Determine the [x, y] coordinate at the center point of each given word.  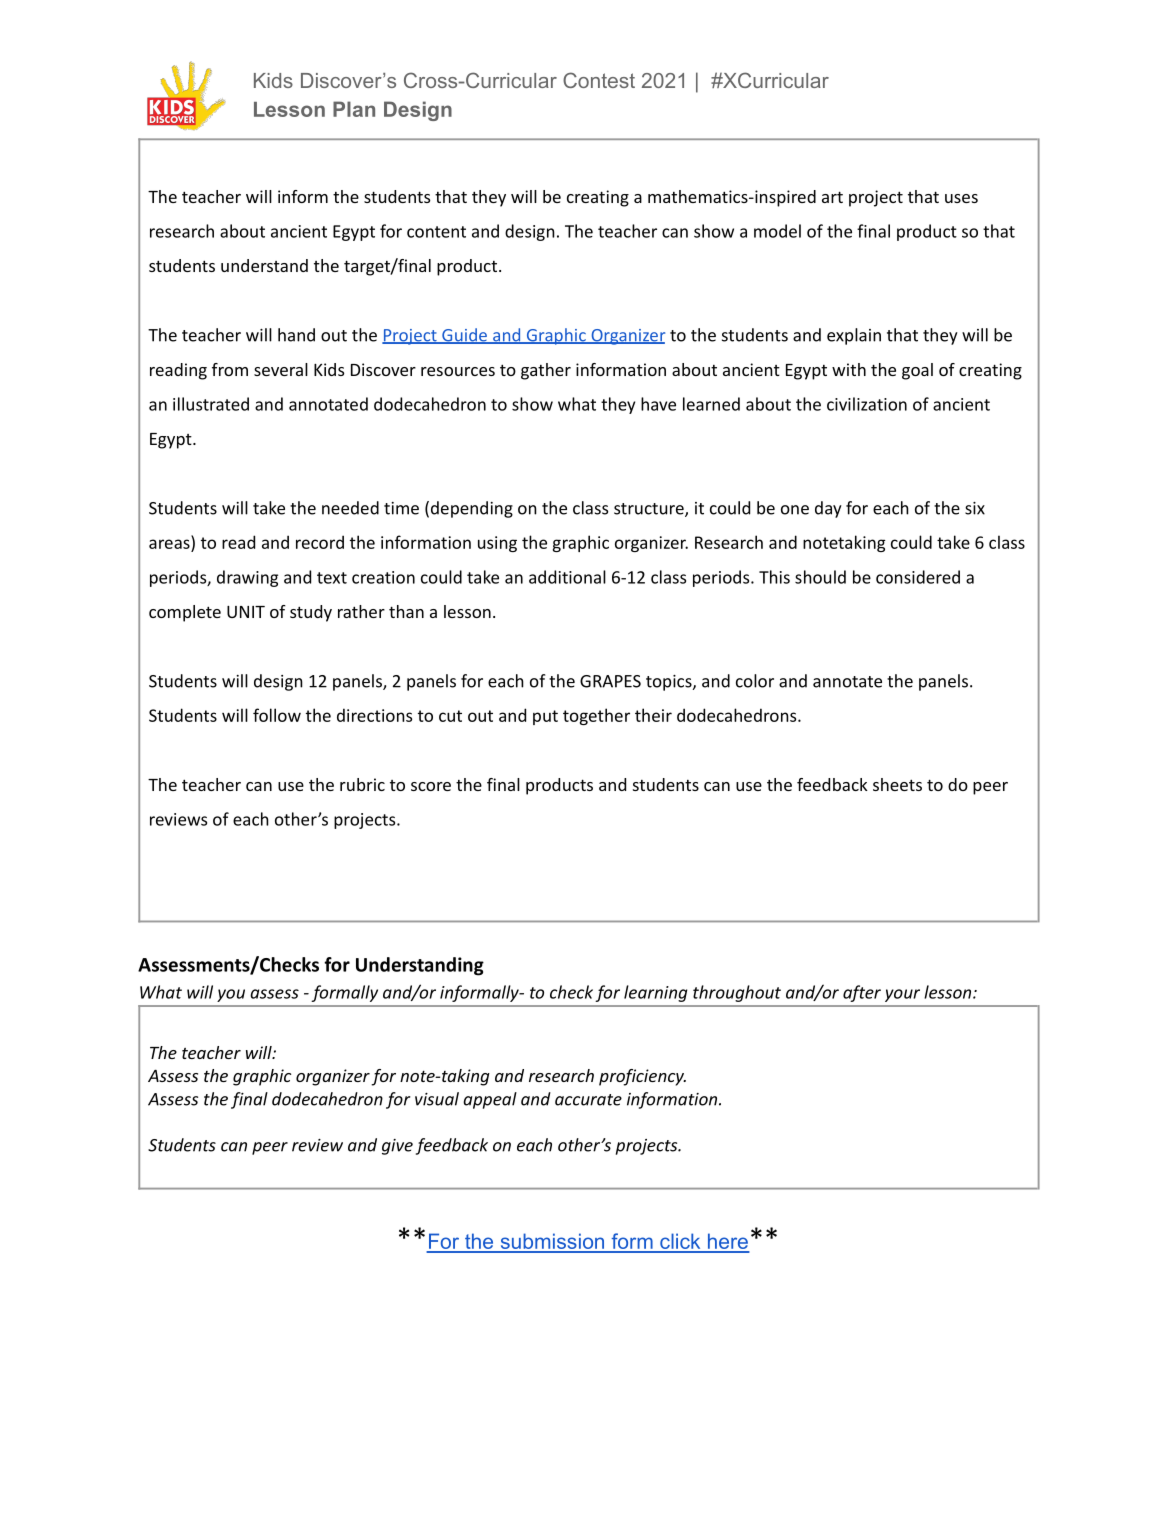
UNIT [246, 612]
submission [552, 1242]
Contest [599, 80]
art [832, 197]
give [397, 1147]
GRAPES [610, 681]
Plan [354, 109]
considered [918, 577]
